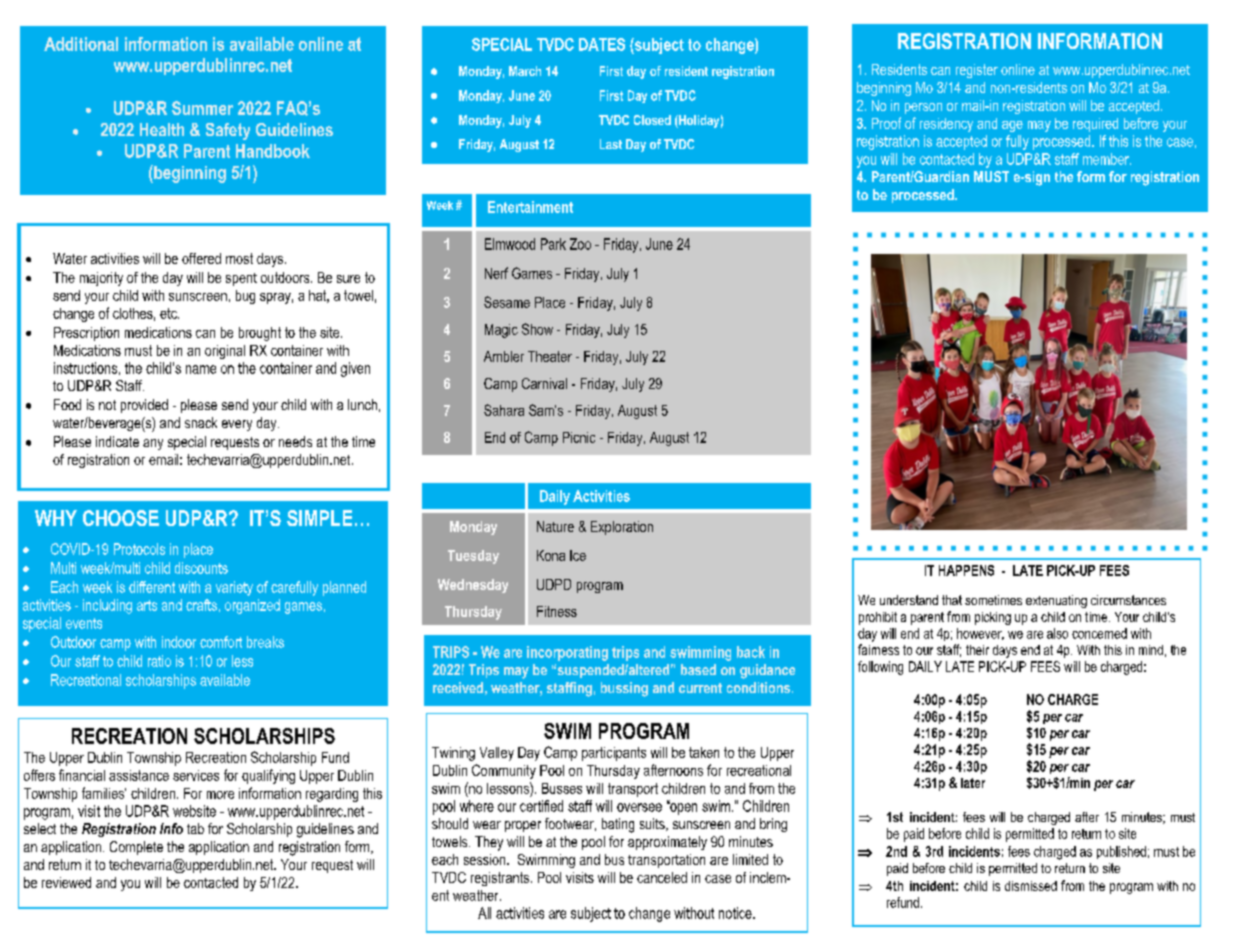 The image size is (1233, 952). Describe the element at coordinates (136, 848) in the image. I see `Complete` at that location.
